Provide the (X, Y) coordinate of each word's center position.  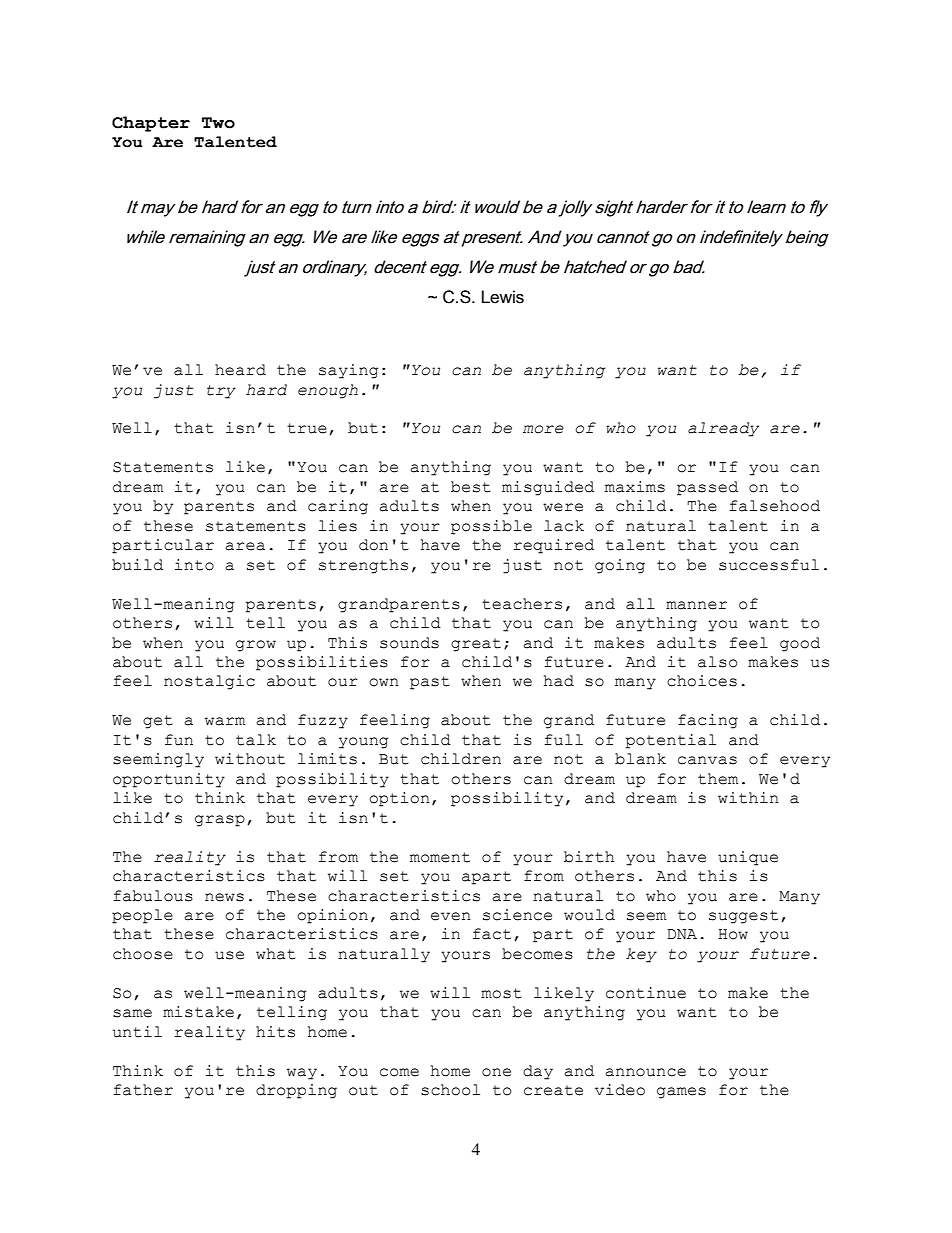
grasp (220, 821)
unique (748, 858)
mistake (198, 1012)
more (543, 429)
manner (696, 605)
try (221, 392)
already (723, 429)
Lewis (503, 297)
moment (440, 857)
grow (256, 646)
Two (218, 123)
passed (707, 488)
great (476, 645)
